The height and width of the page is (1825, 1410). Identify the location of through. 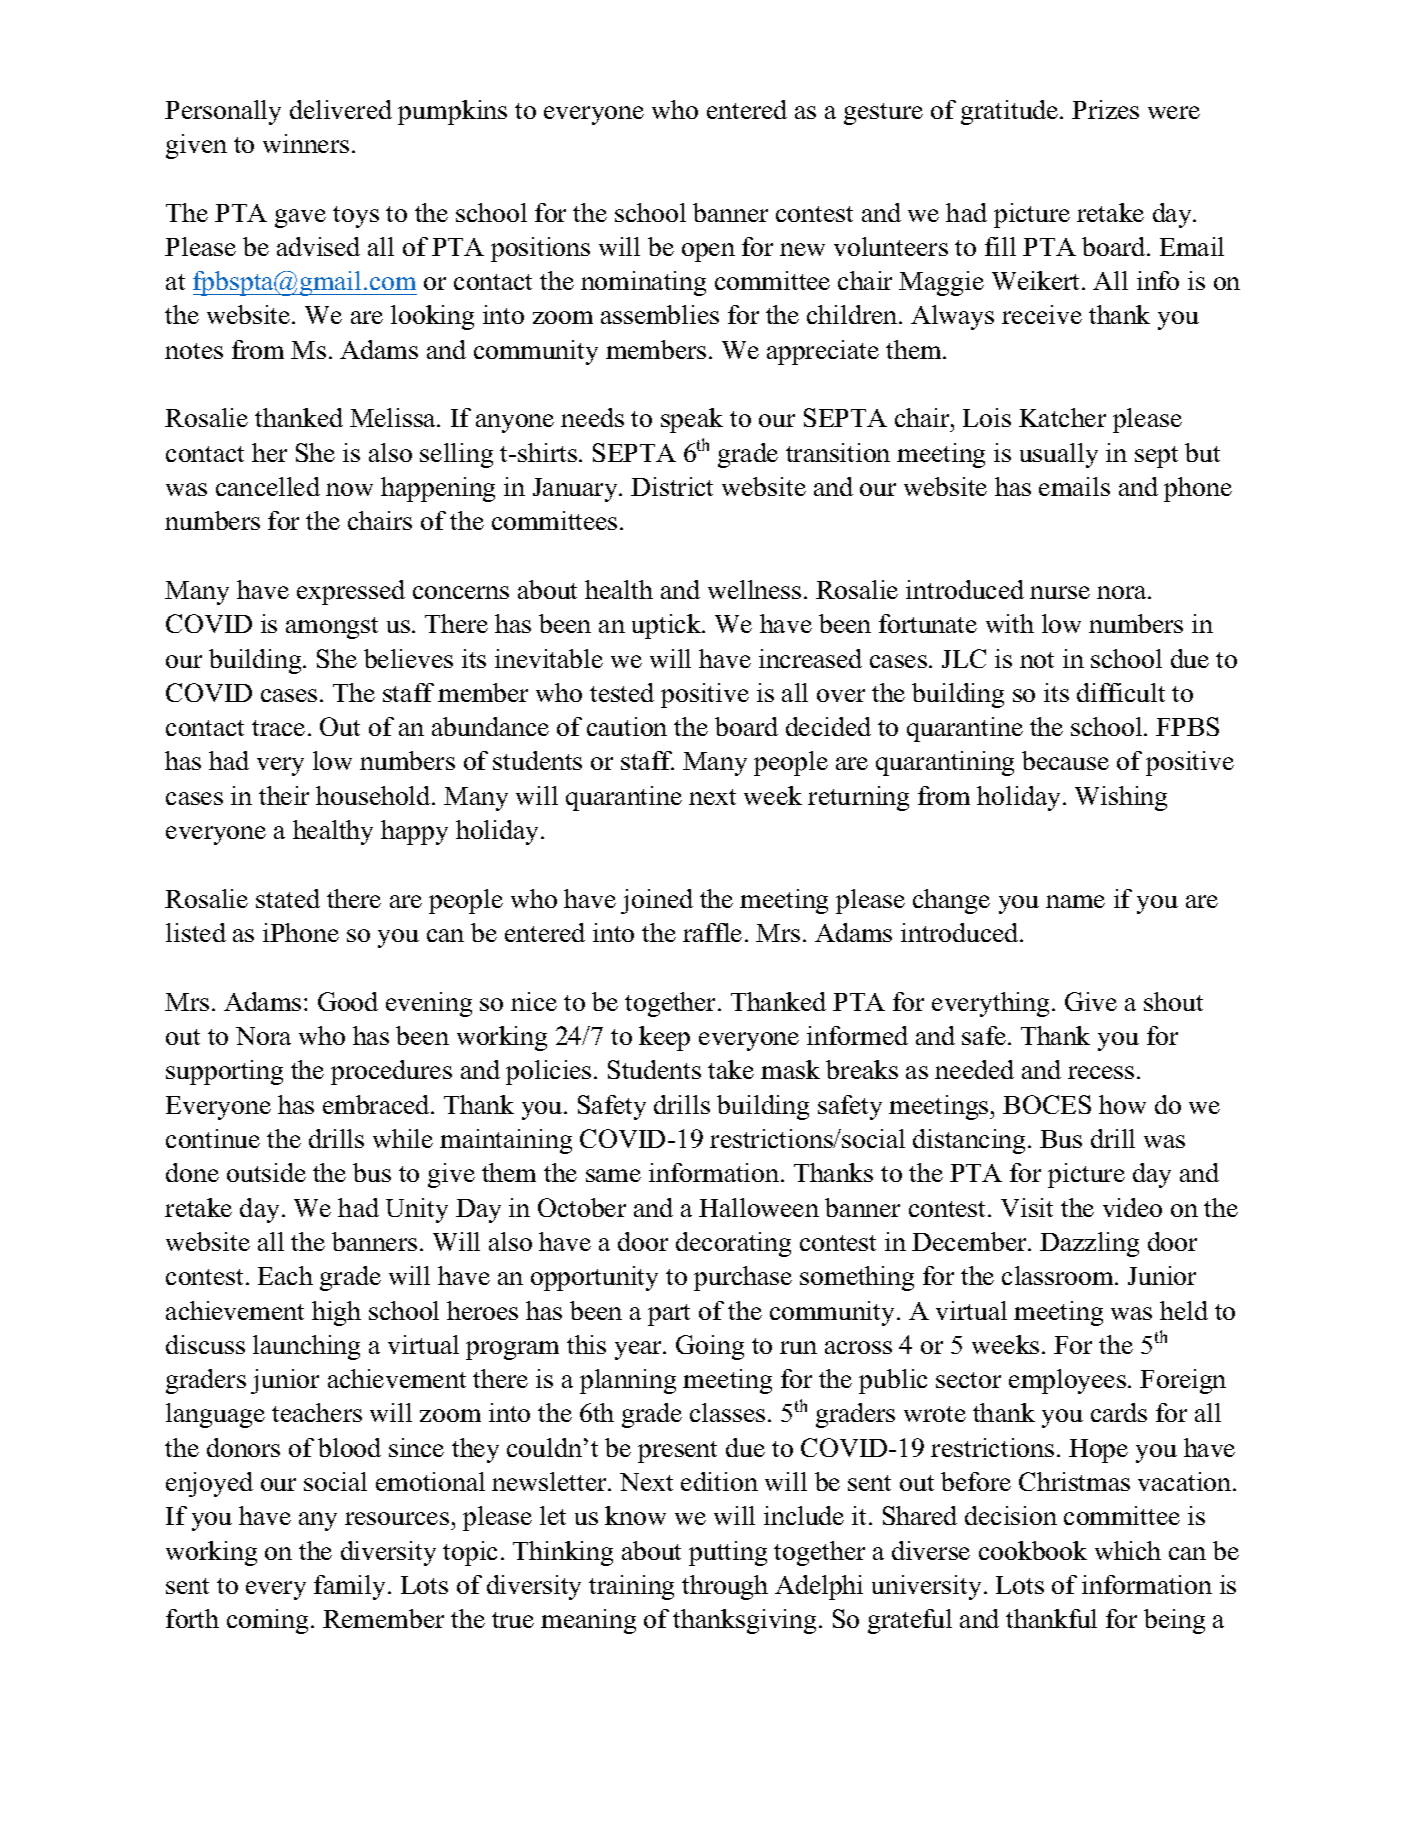
(725, 1587).
